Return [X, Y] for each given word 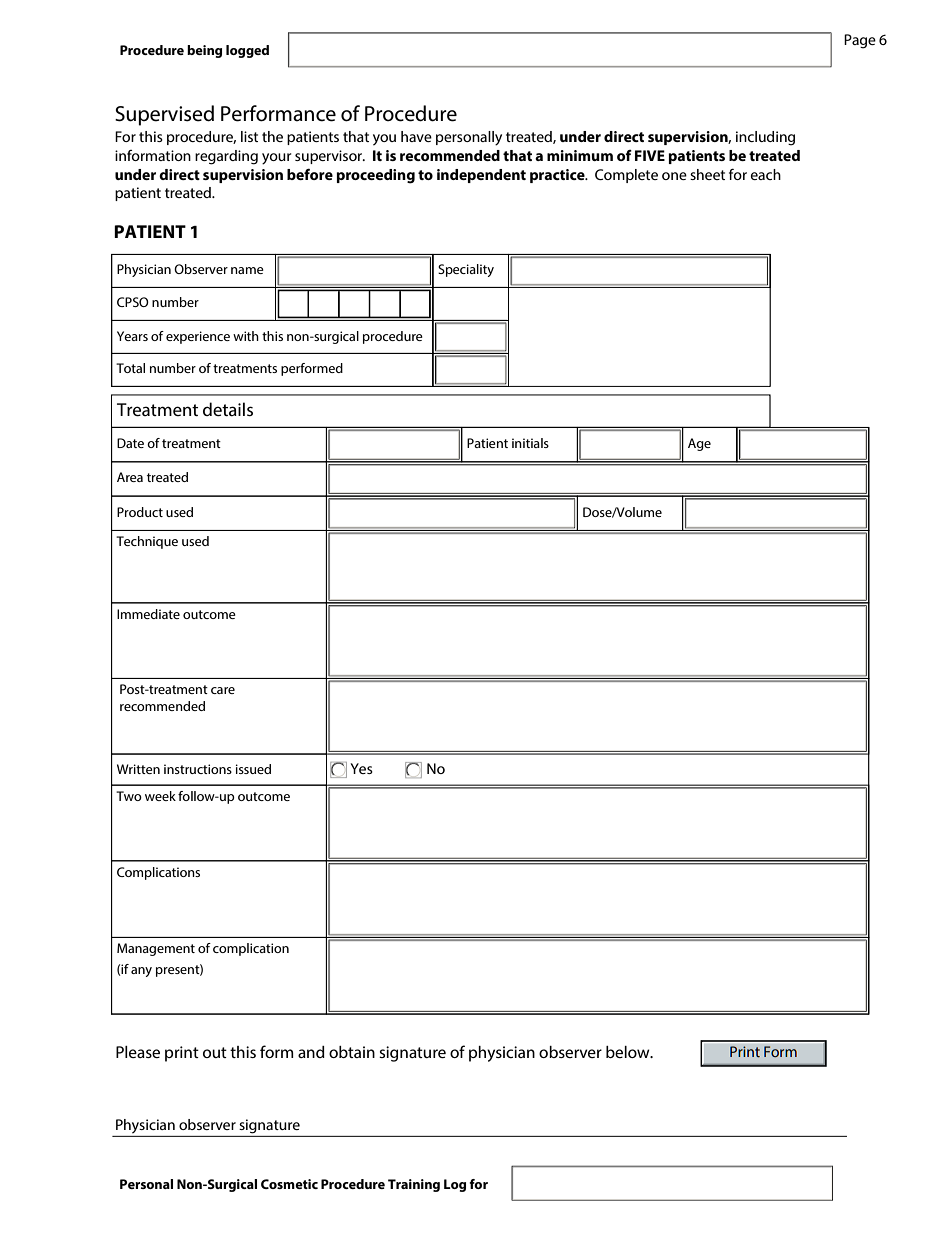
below [629, 1052]
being [204, 51]
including [765, 138]
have [416, 136]
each [766, 174]
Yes [361, 768]
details [228, 409]
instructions [198, 769]
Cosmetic [289, 1184]
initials [530, 443]
